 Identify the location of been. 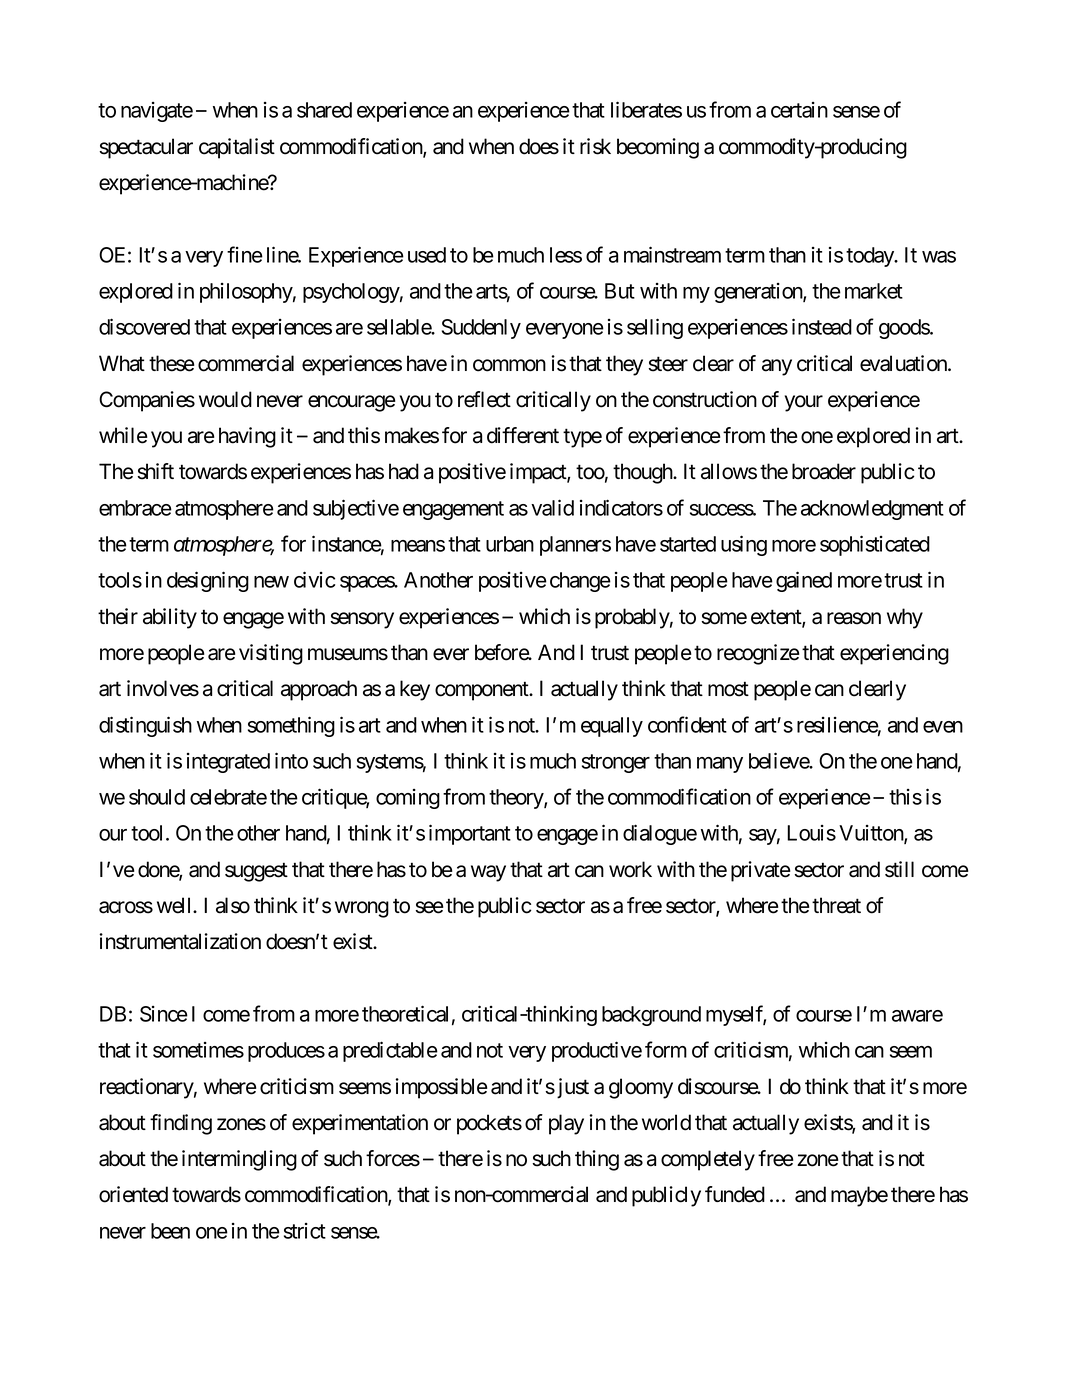
(170, 1231).
